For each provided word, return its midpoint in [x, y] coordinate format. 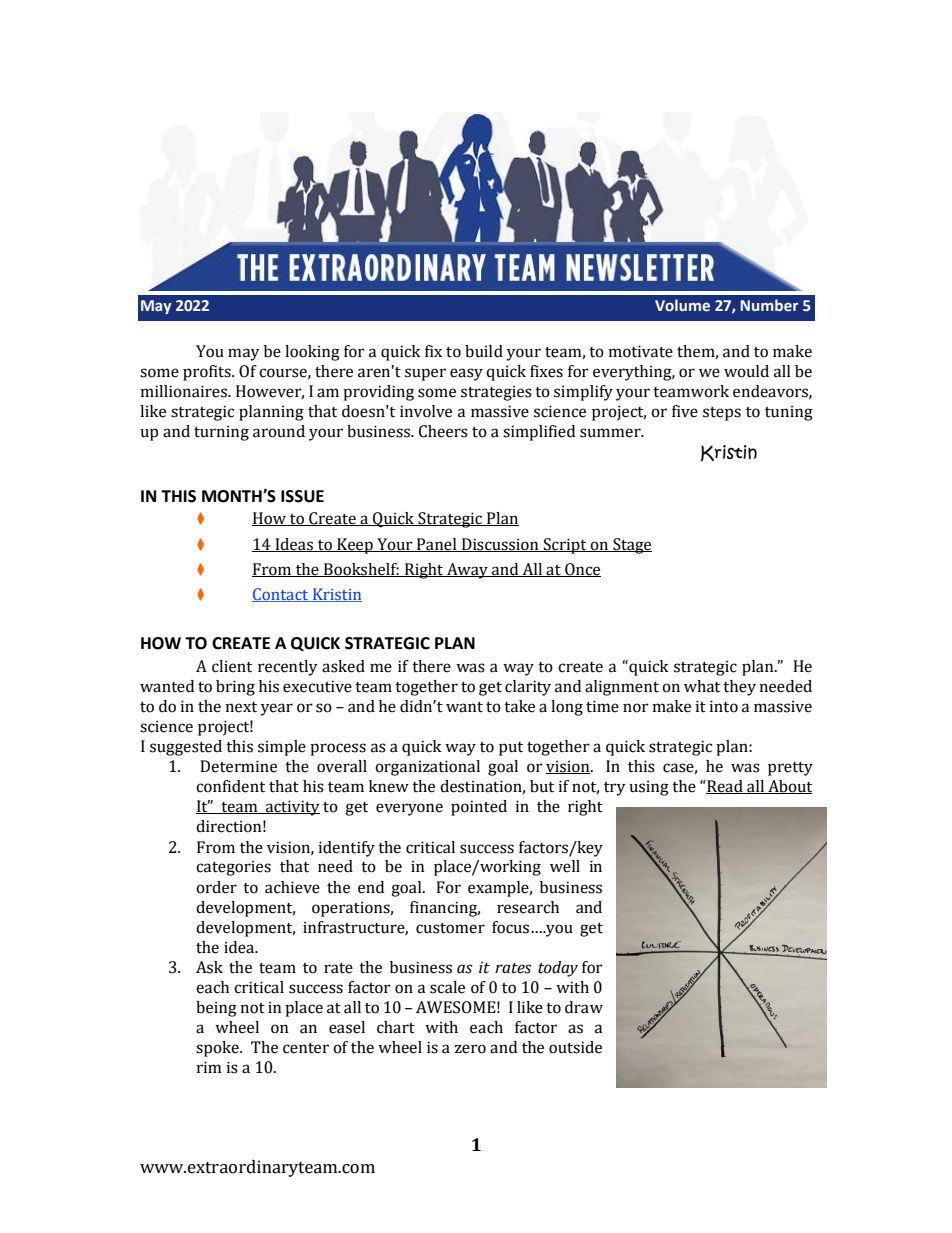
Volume [682, 305]
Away [467, 571]
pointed [479, 808]
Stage [631, 546]
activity [292, 808]
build [484, 351]
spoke [218, 1049]
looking [312, 353]
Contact [281, 595]
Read [725, 787]
